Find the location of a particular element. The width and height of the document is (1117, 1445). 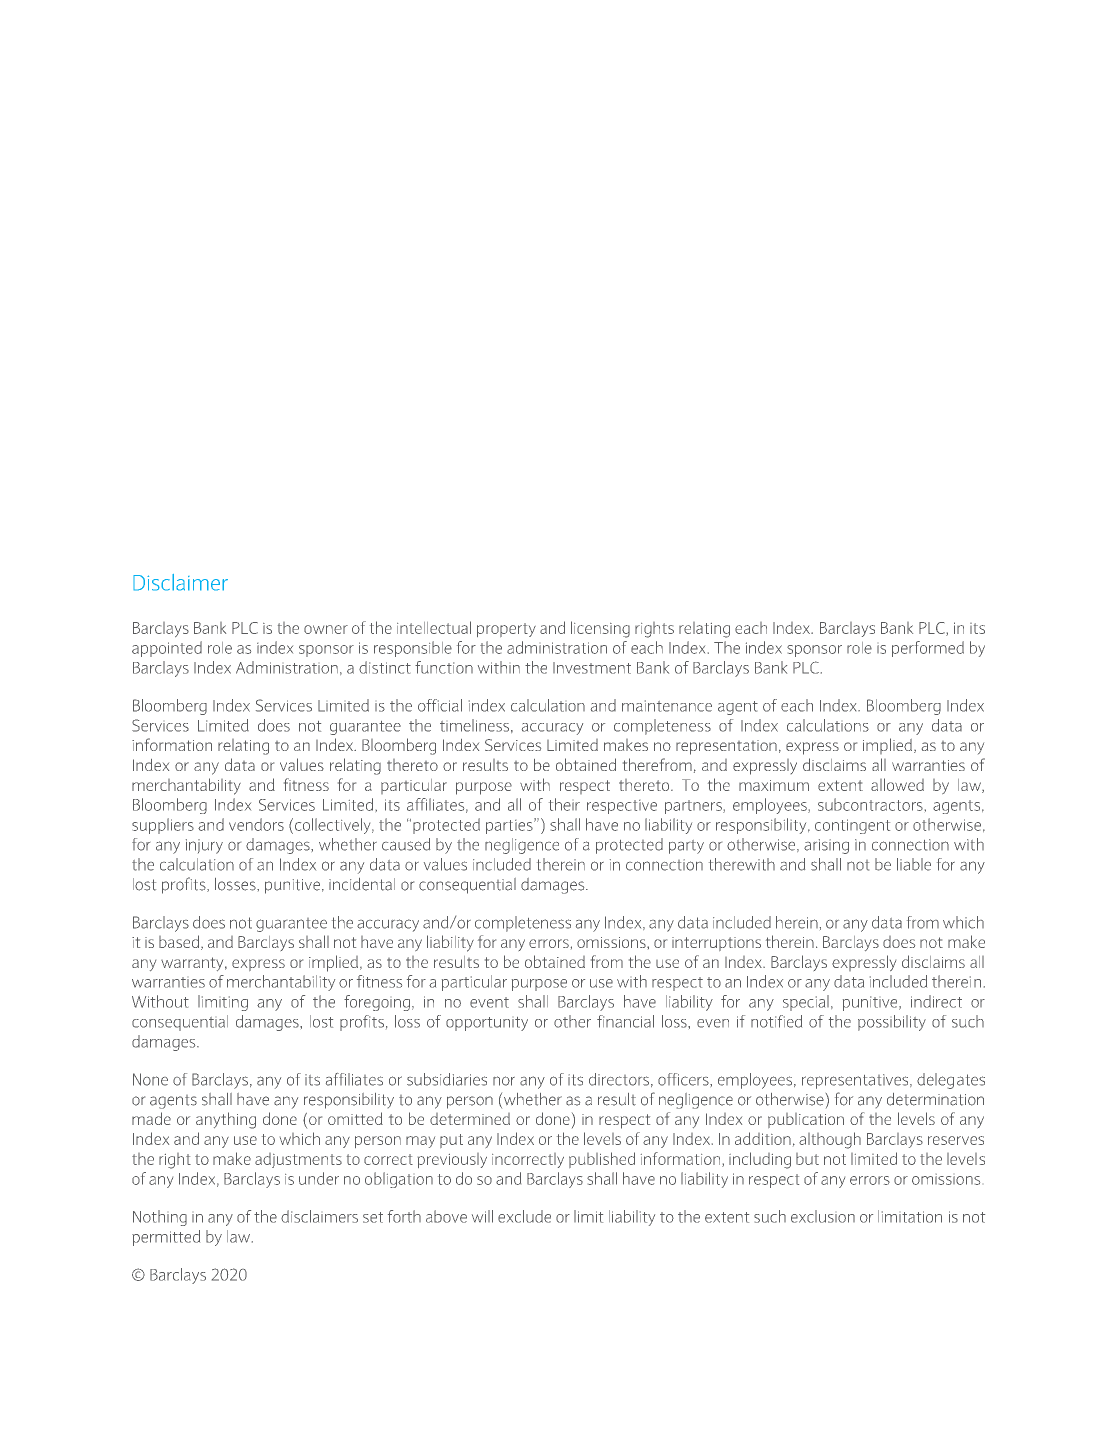

based is located at coordinates (180, 942).
